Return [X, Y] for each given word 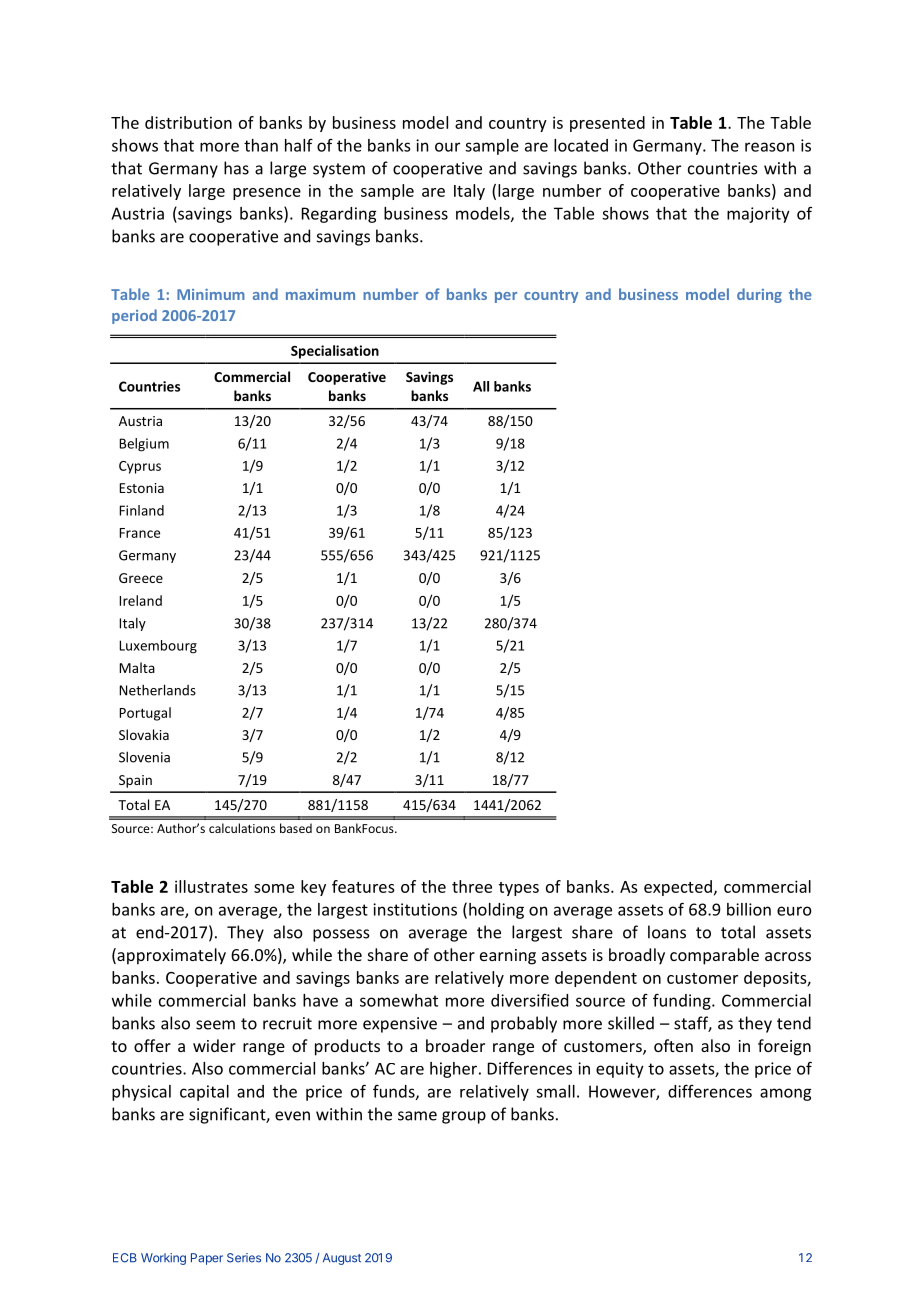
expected [678, 888]
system [339, 170]
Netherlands [157, 690]
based [296, 828]
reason [769, 147]
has [236, 168]
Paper [207, 1259]
